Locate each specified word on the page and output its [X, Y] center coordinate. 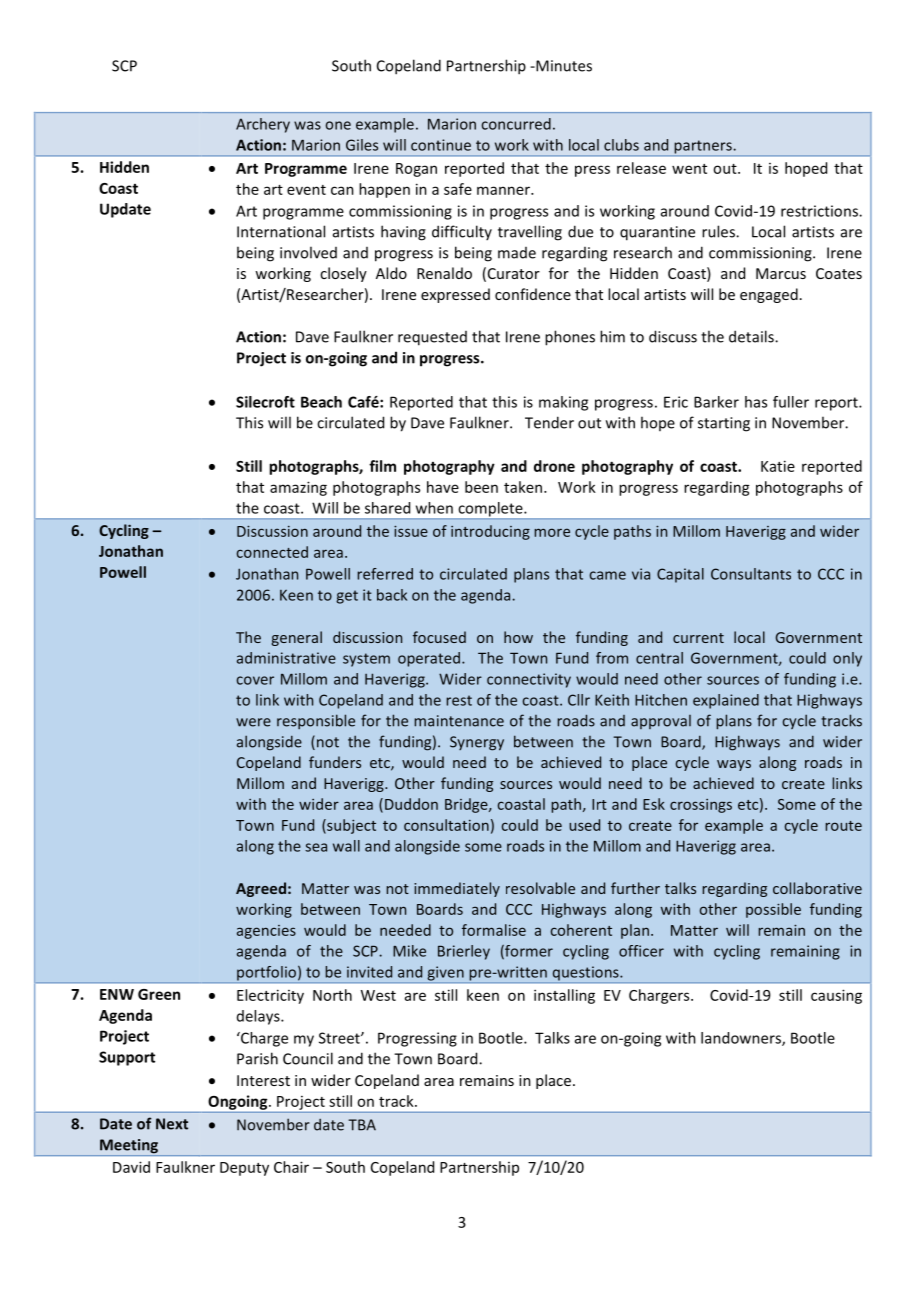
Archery [263, 125]
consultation [446, 825]
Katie [778, 466]
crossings [701, 806]
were [253, 722]
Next [172, 1124]
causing [836, 996]
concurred [516, 124]
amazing [298, 488]
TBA [362, 1125]
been [481, 487]
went [689, 169]
